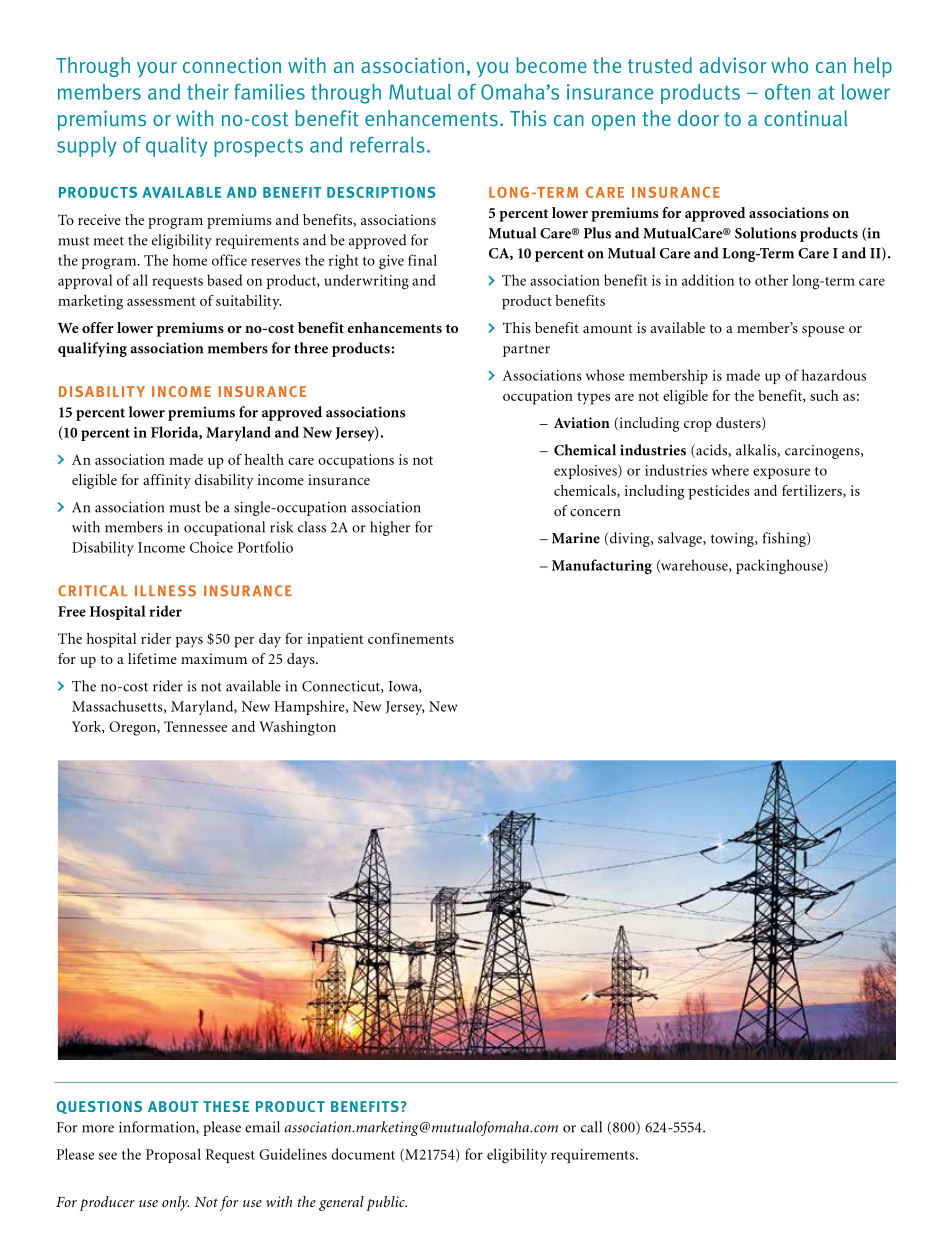 The width and height of the page is (952, 1233). What do you see at coordinates (787, 92) in the page?
I see `often` at bounding box center [787, 92].
